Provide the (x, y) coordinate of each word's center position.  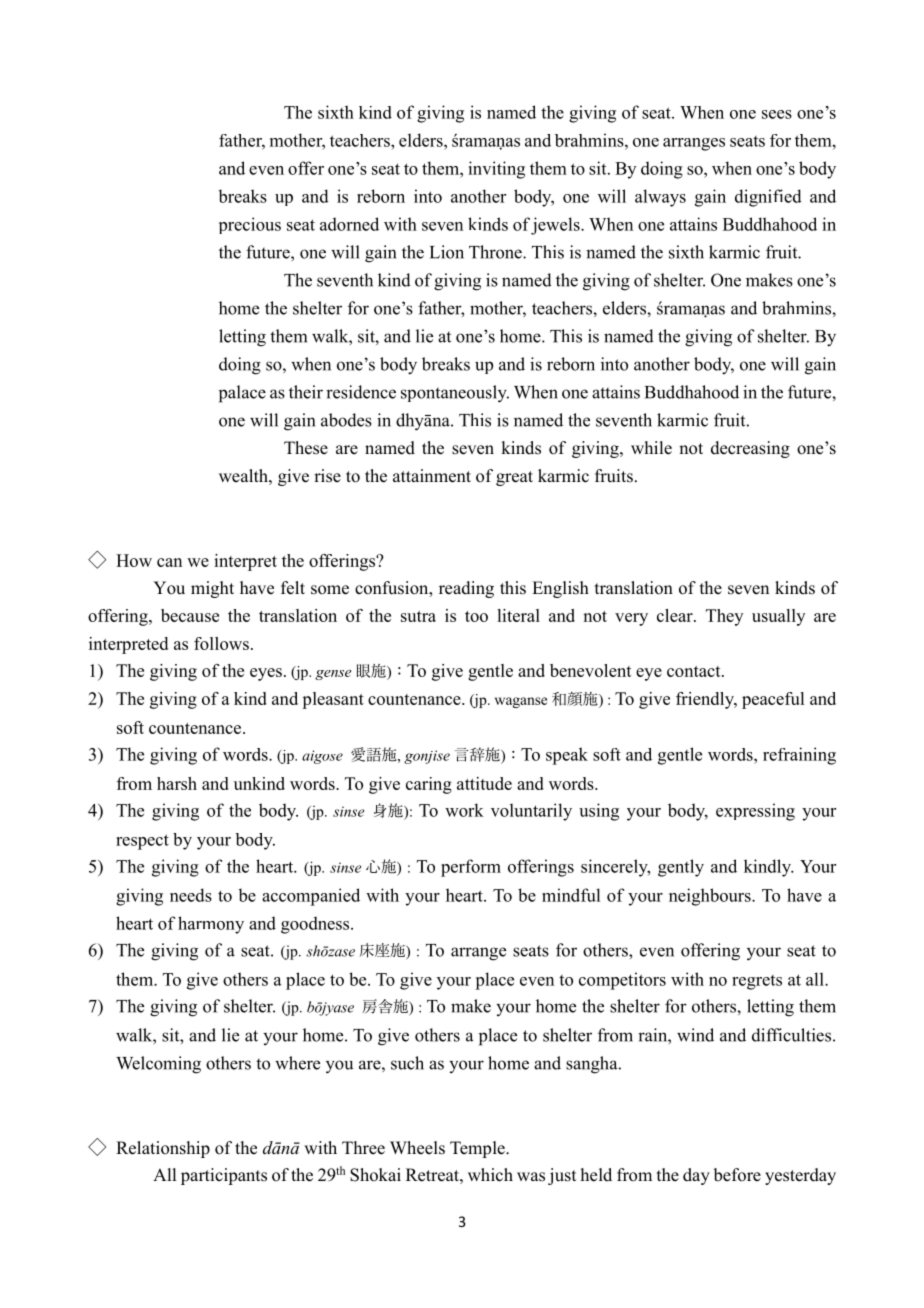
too (476, 616)
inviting (496, 170)
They (724, 617)
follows (221, 643)
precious (250, 225)
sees (777, 114)
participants (224, 1176)
